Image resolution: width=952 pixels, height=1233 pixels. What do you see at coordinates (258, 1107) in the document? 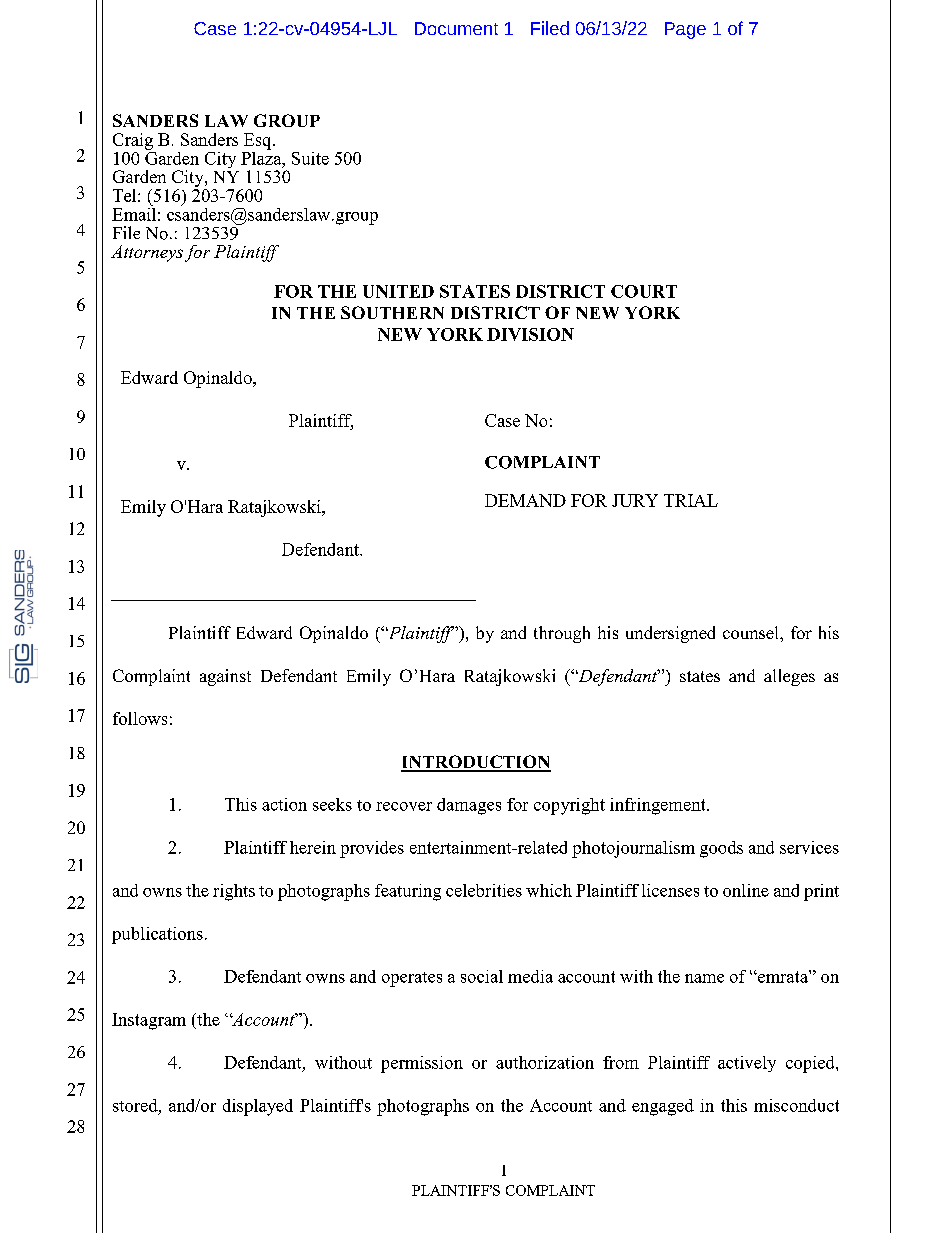
I see `displayed` at bounding box center [258, 1107].
